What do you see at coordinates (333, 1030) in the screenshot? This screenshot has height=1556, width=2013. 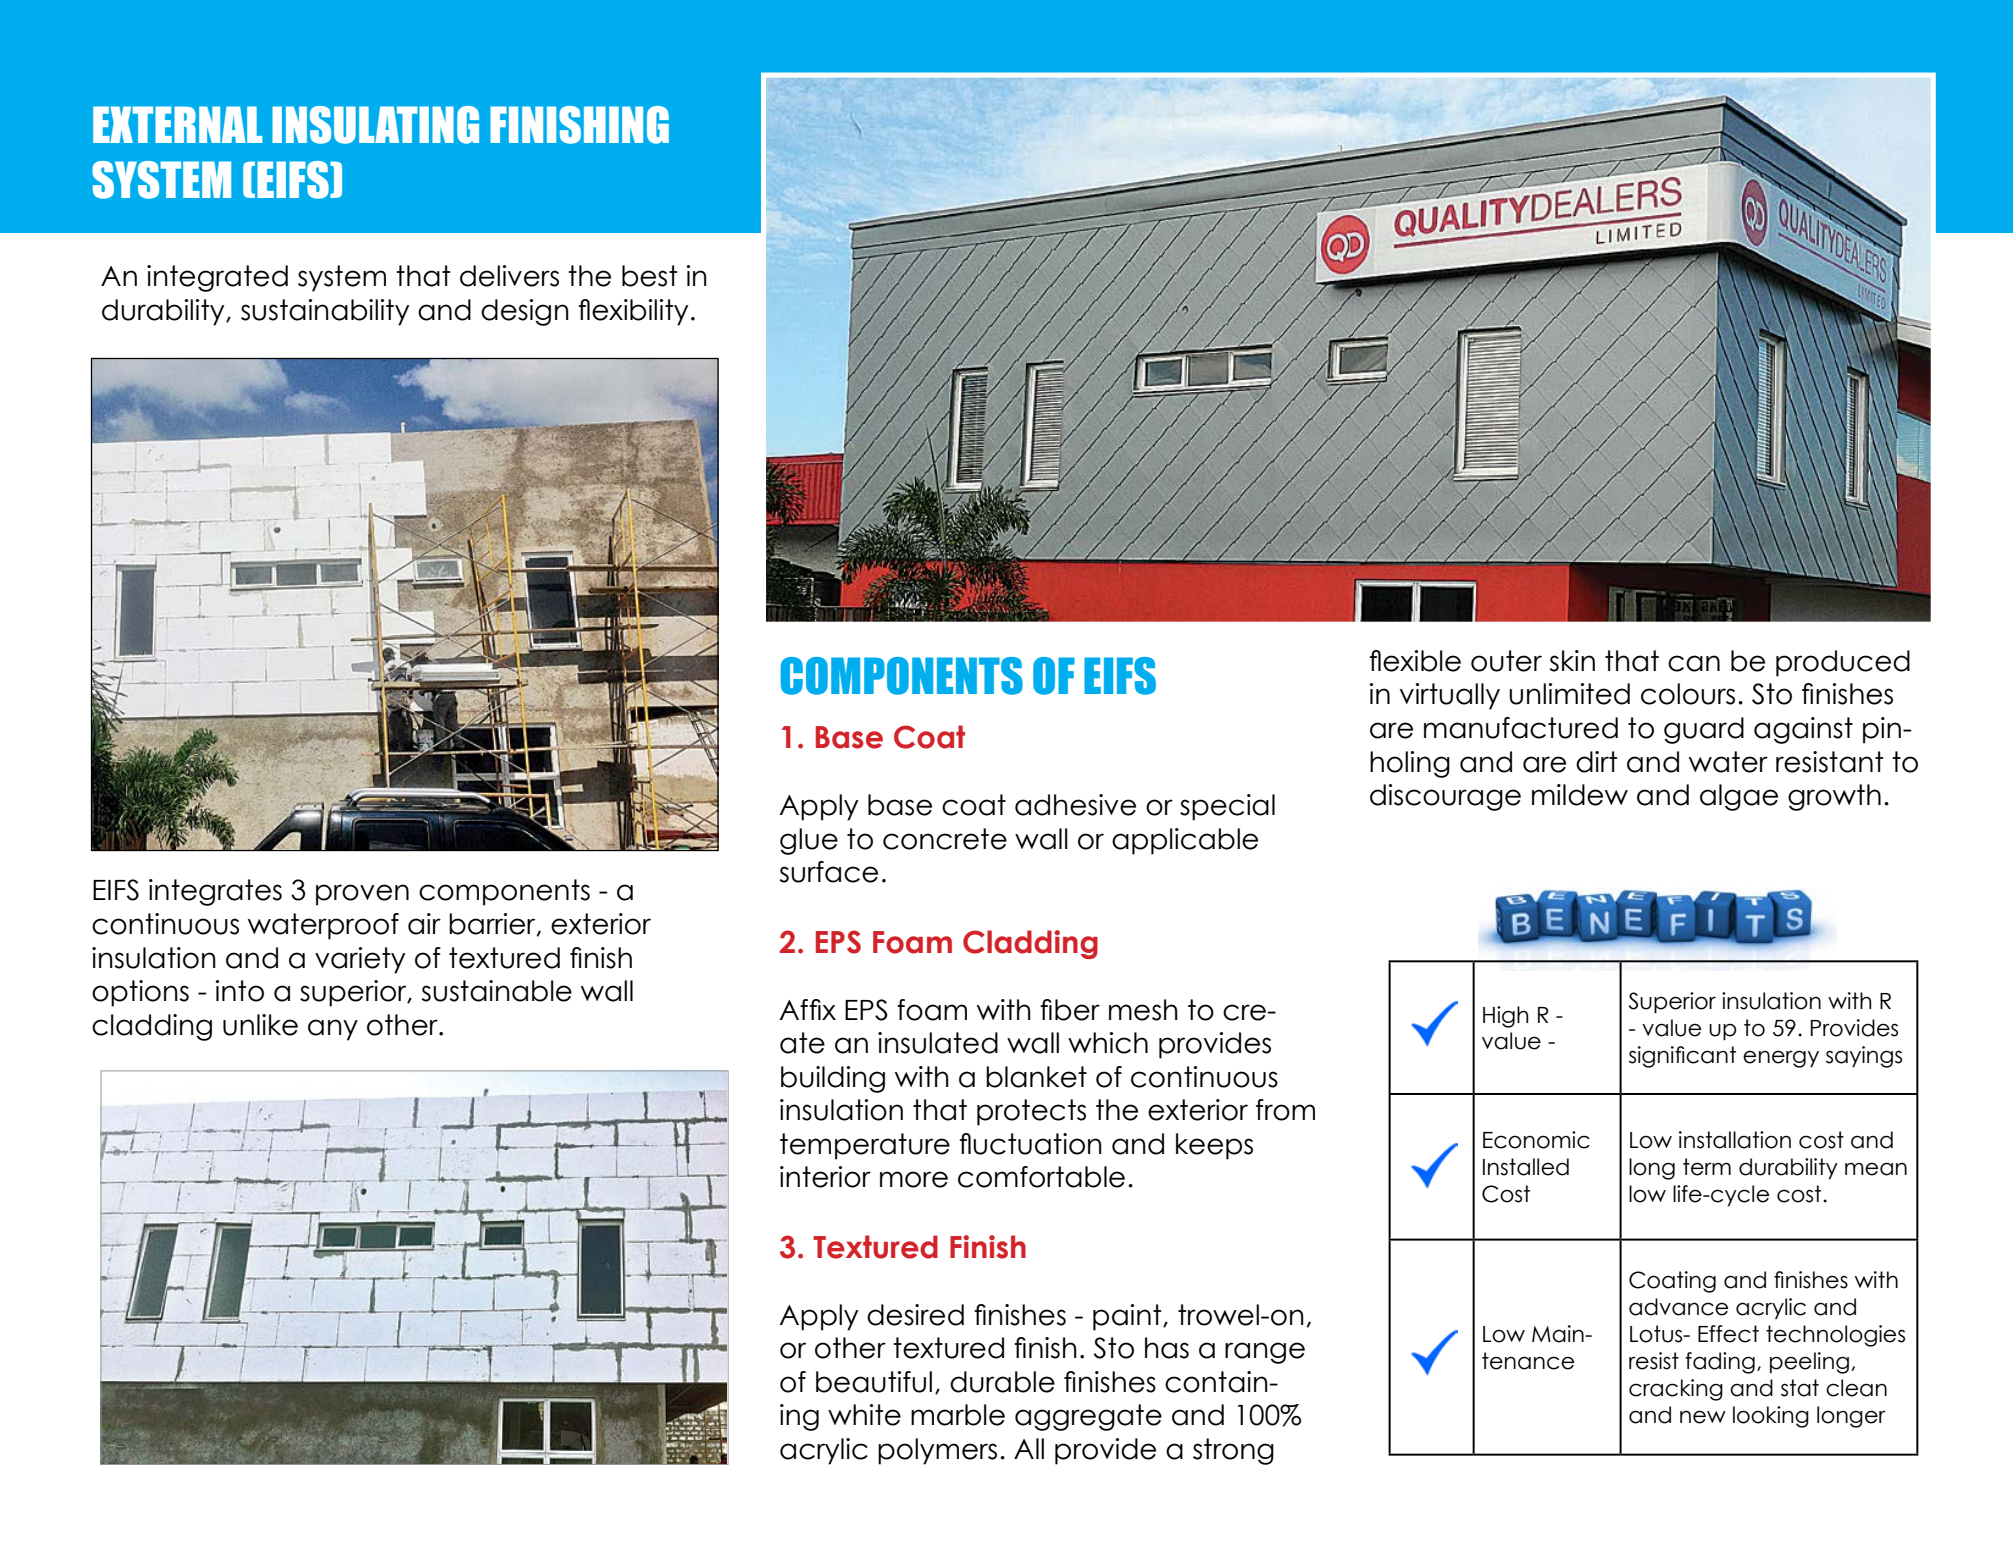 I see `any` at bounding box center [333, 1030].
